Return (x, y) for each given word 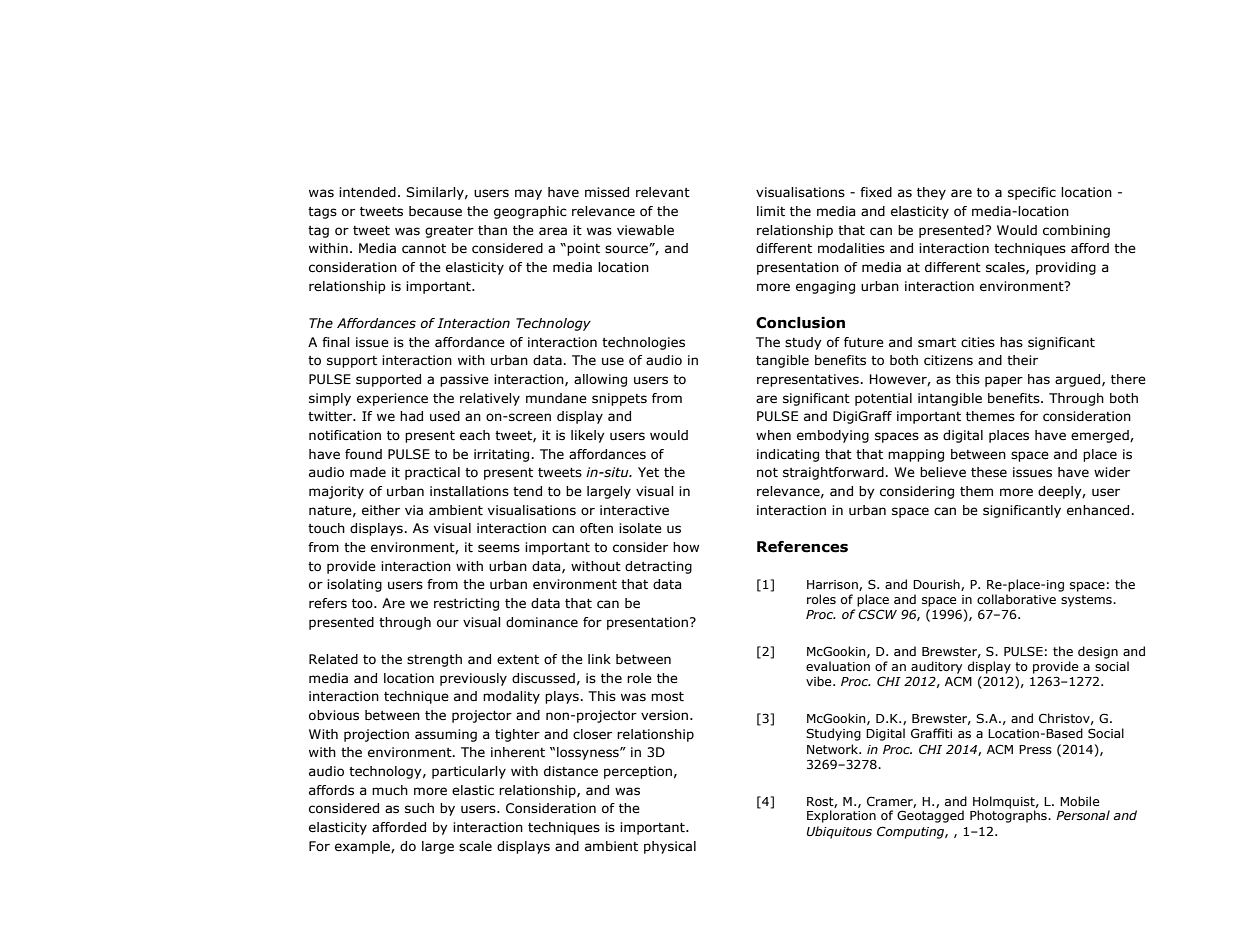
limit (771, 211)
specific (1032, 193)
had (411, 416)
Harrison (833, 585)
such (419, 808)
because (435, 211)
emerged (1101, 436)
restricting (466, 604)
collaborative (1016, 599)
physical (670, 847)
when (773, 435)
